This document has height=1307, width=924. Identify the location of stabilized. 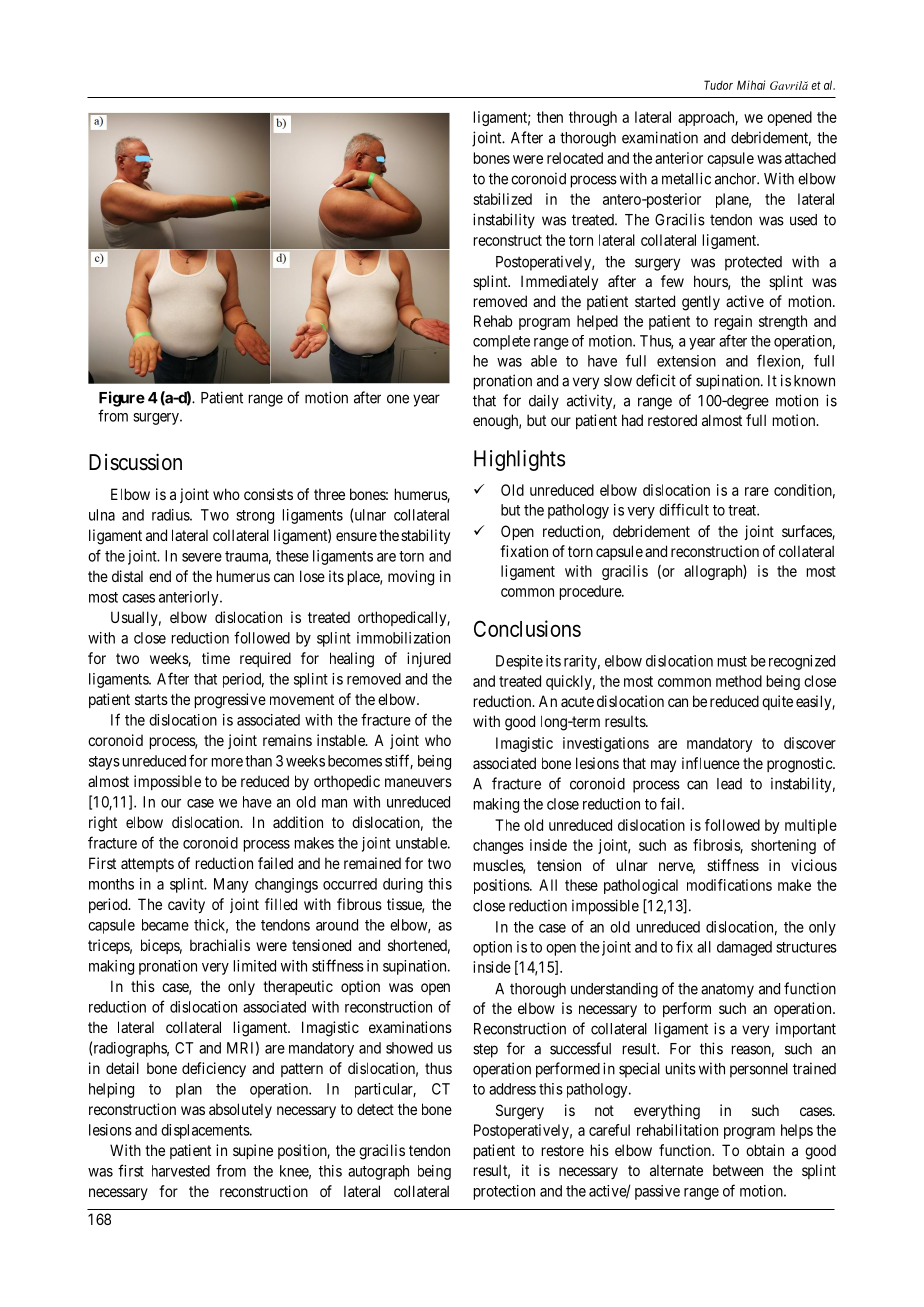
(502, 199).
